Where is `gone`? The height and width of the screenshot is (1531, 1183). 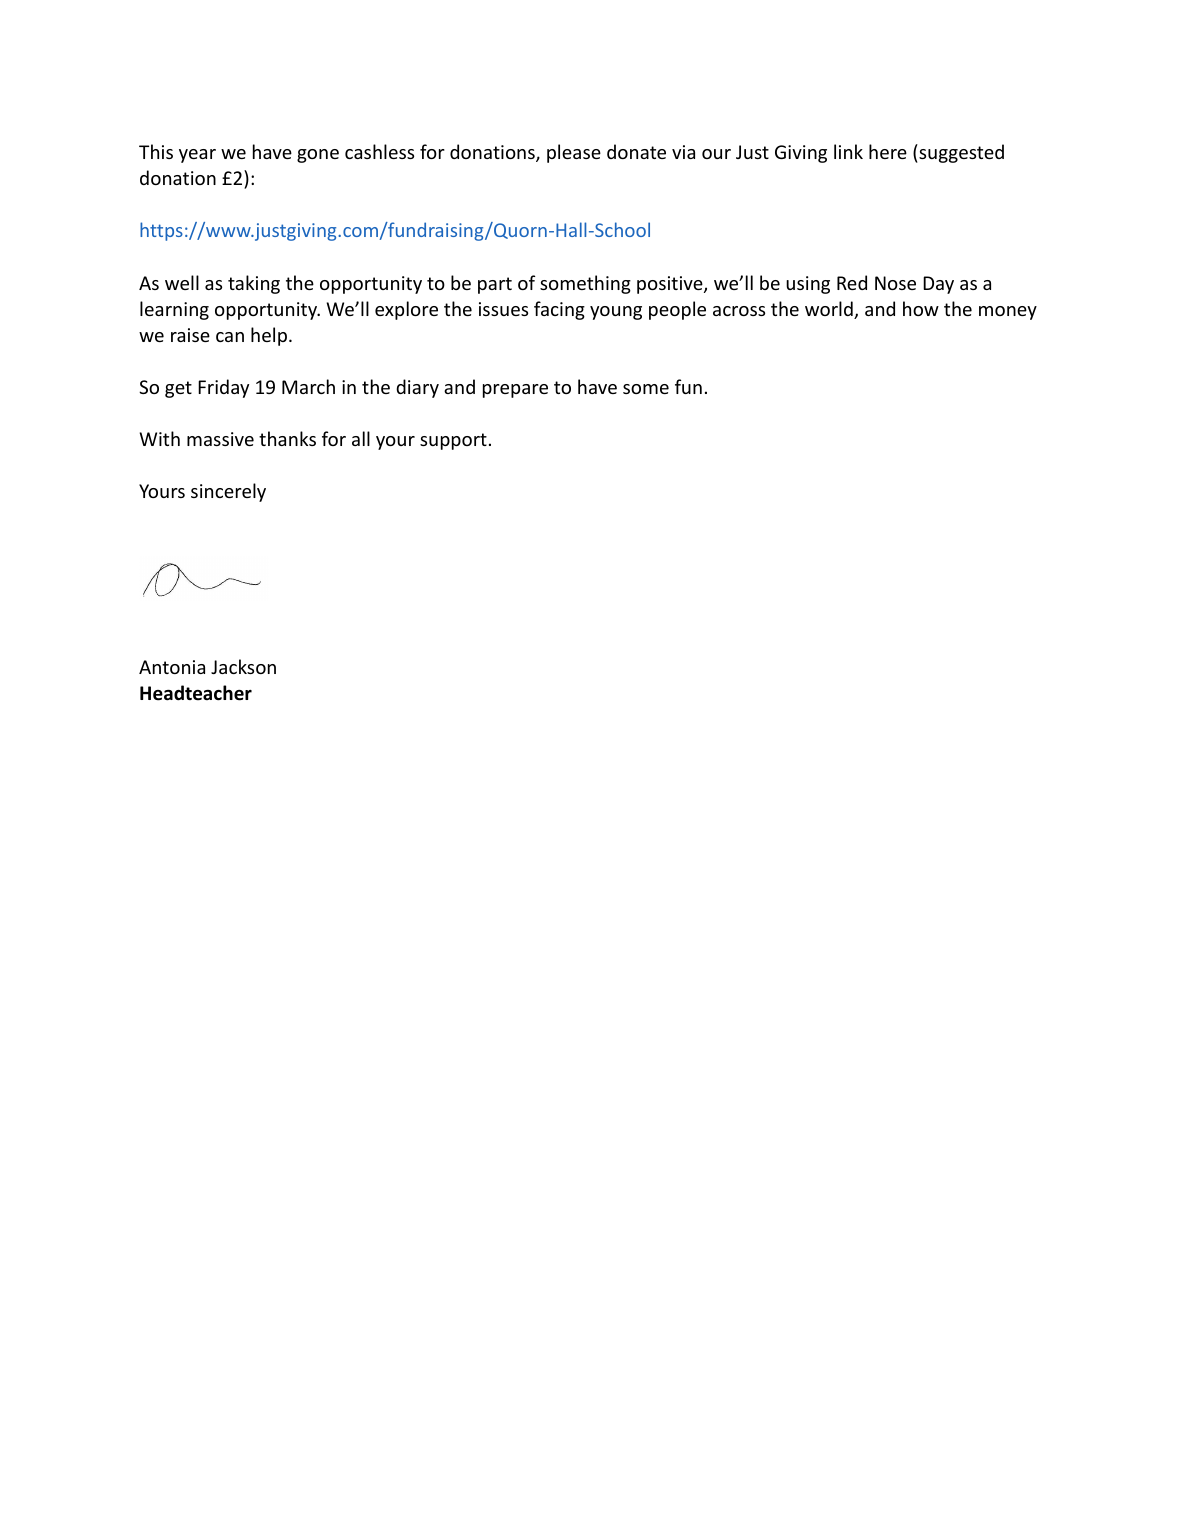 gone is located at coordinates (318, 156).
